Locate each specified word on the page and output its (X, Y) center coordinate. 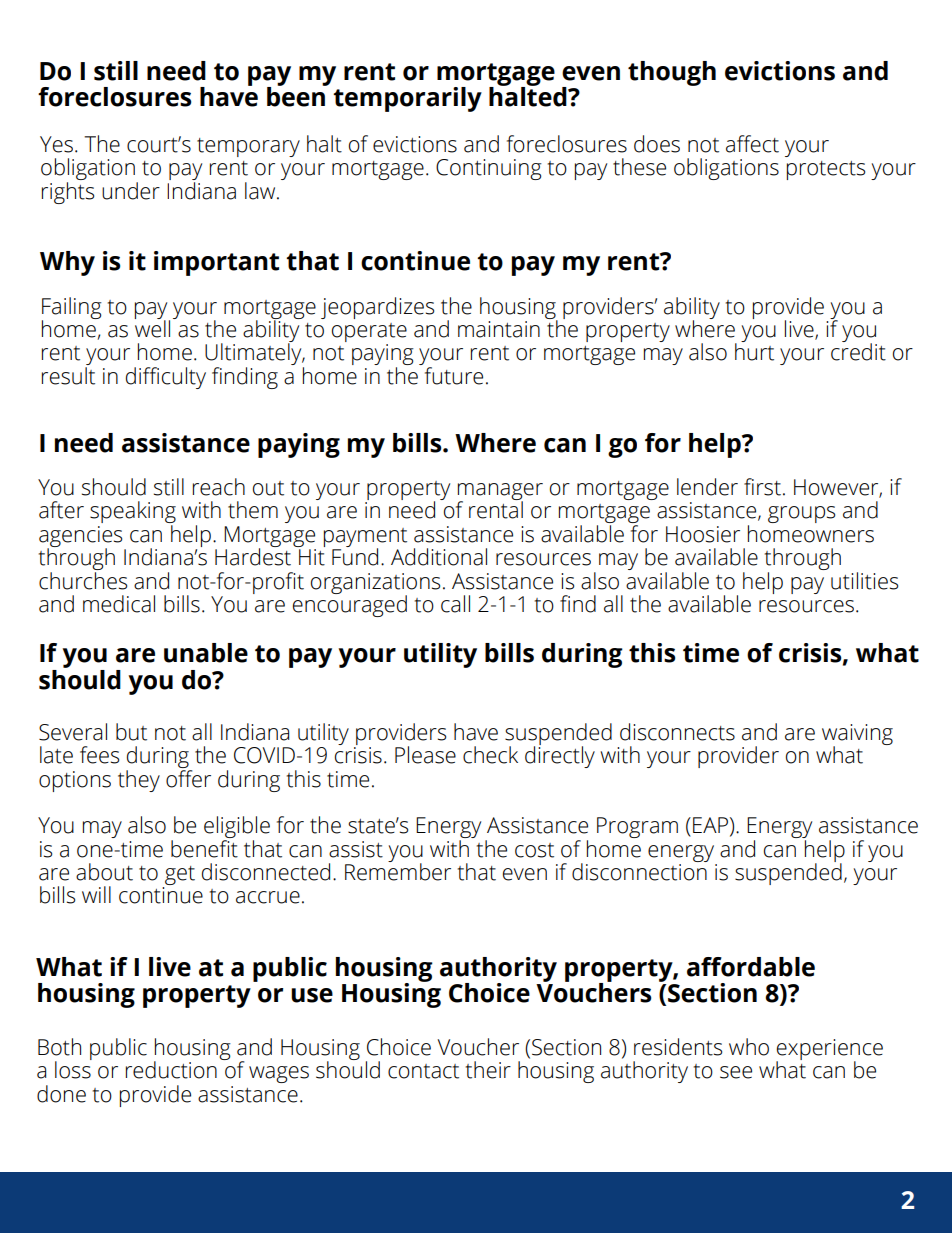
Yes (56, 144)
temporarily (407, 99)
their (488, 1070)
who (749, 1047)
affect (752, 144)
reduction (171, 1070)
